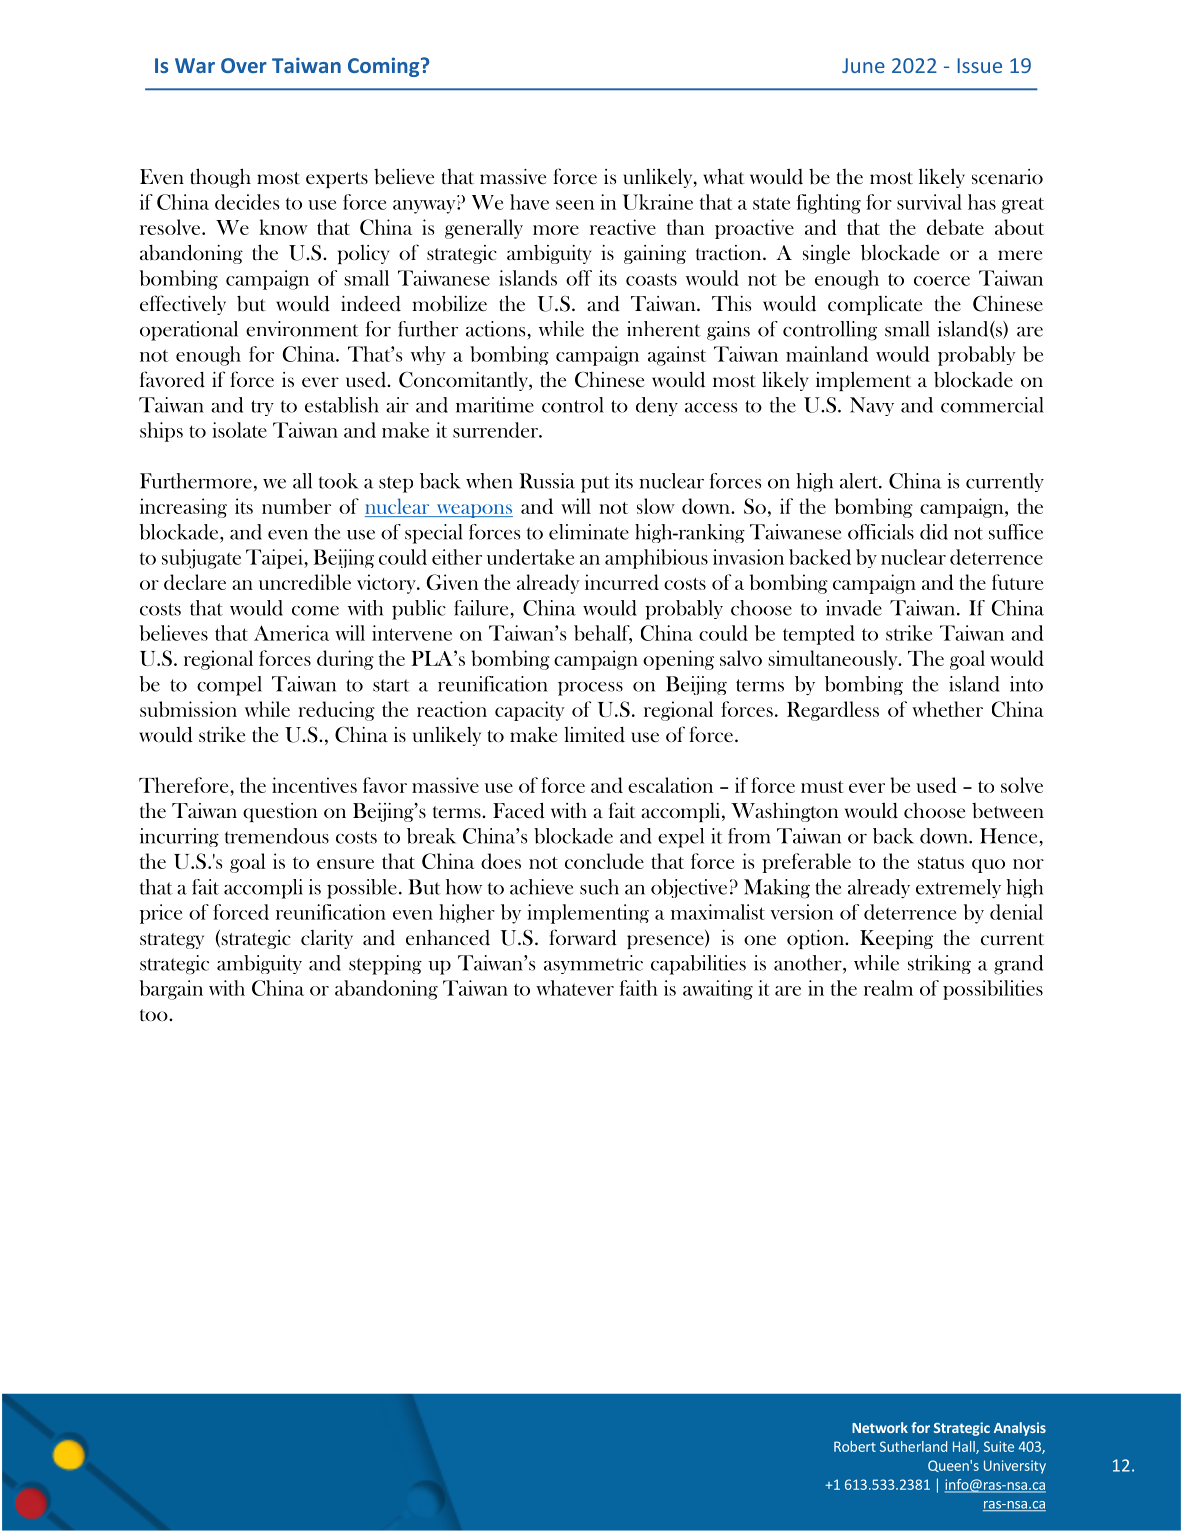 The height and width of the document is (1531, 1183). Describe the element at coordinates (275, 559) in the document. I see `Taipei` at that location.
